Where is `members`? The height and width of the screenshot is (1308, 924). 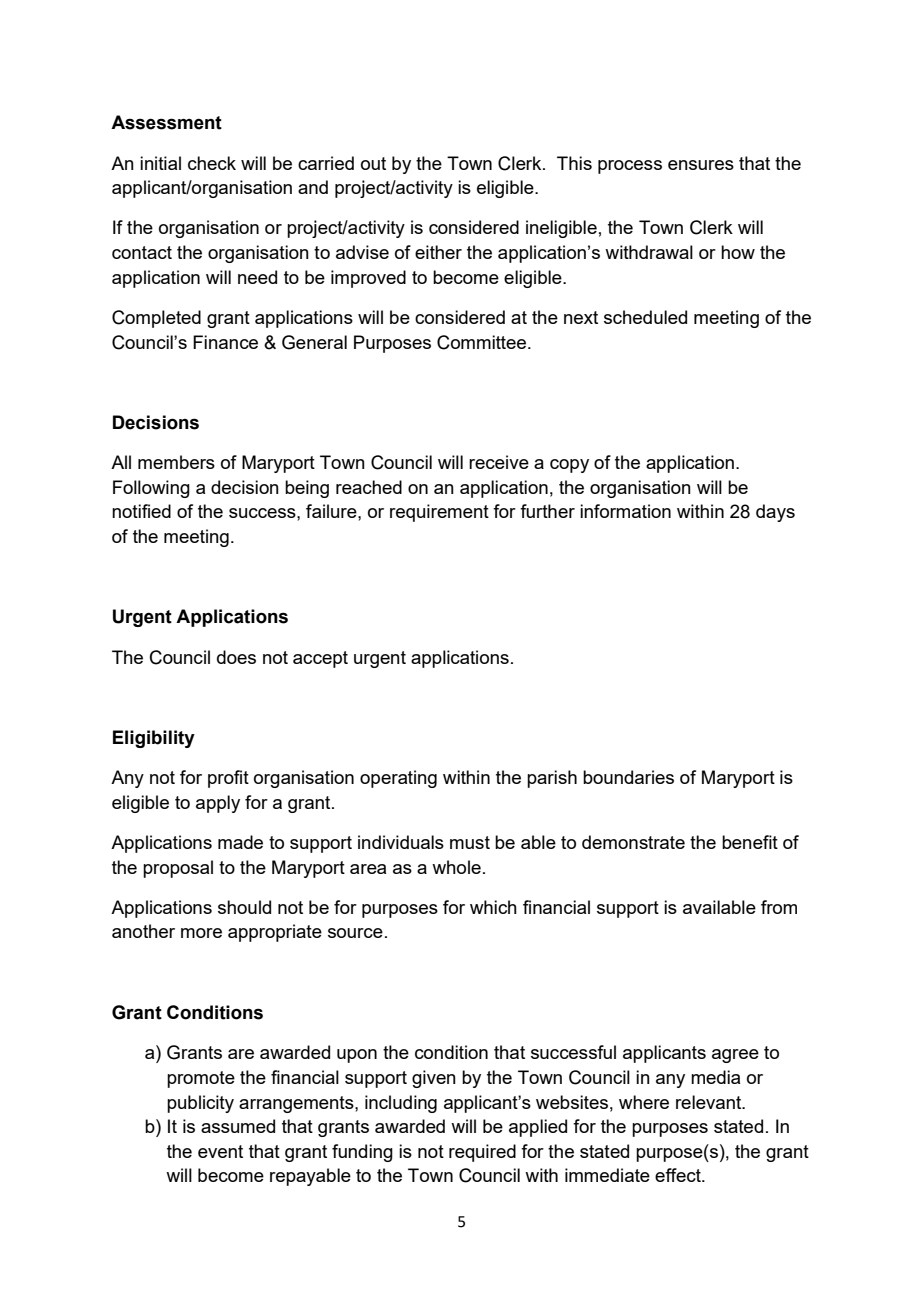
members is located at coordinates (176, 462).
